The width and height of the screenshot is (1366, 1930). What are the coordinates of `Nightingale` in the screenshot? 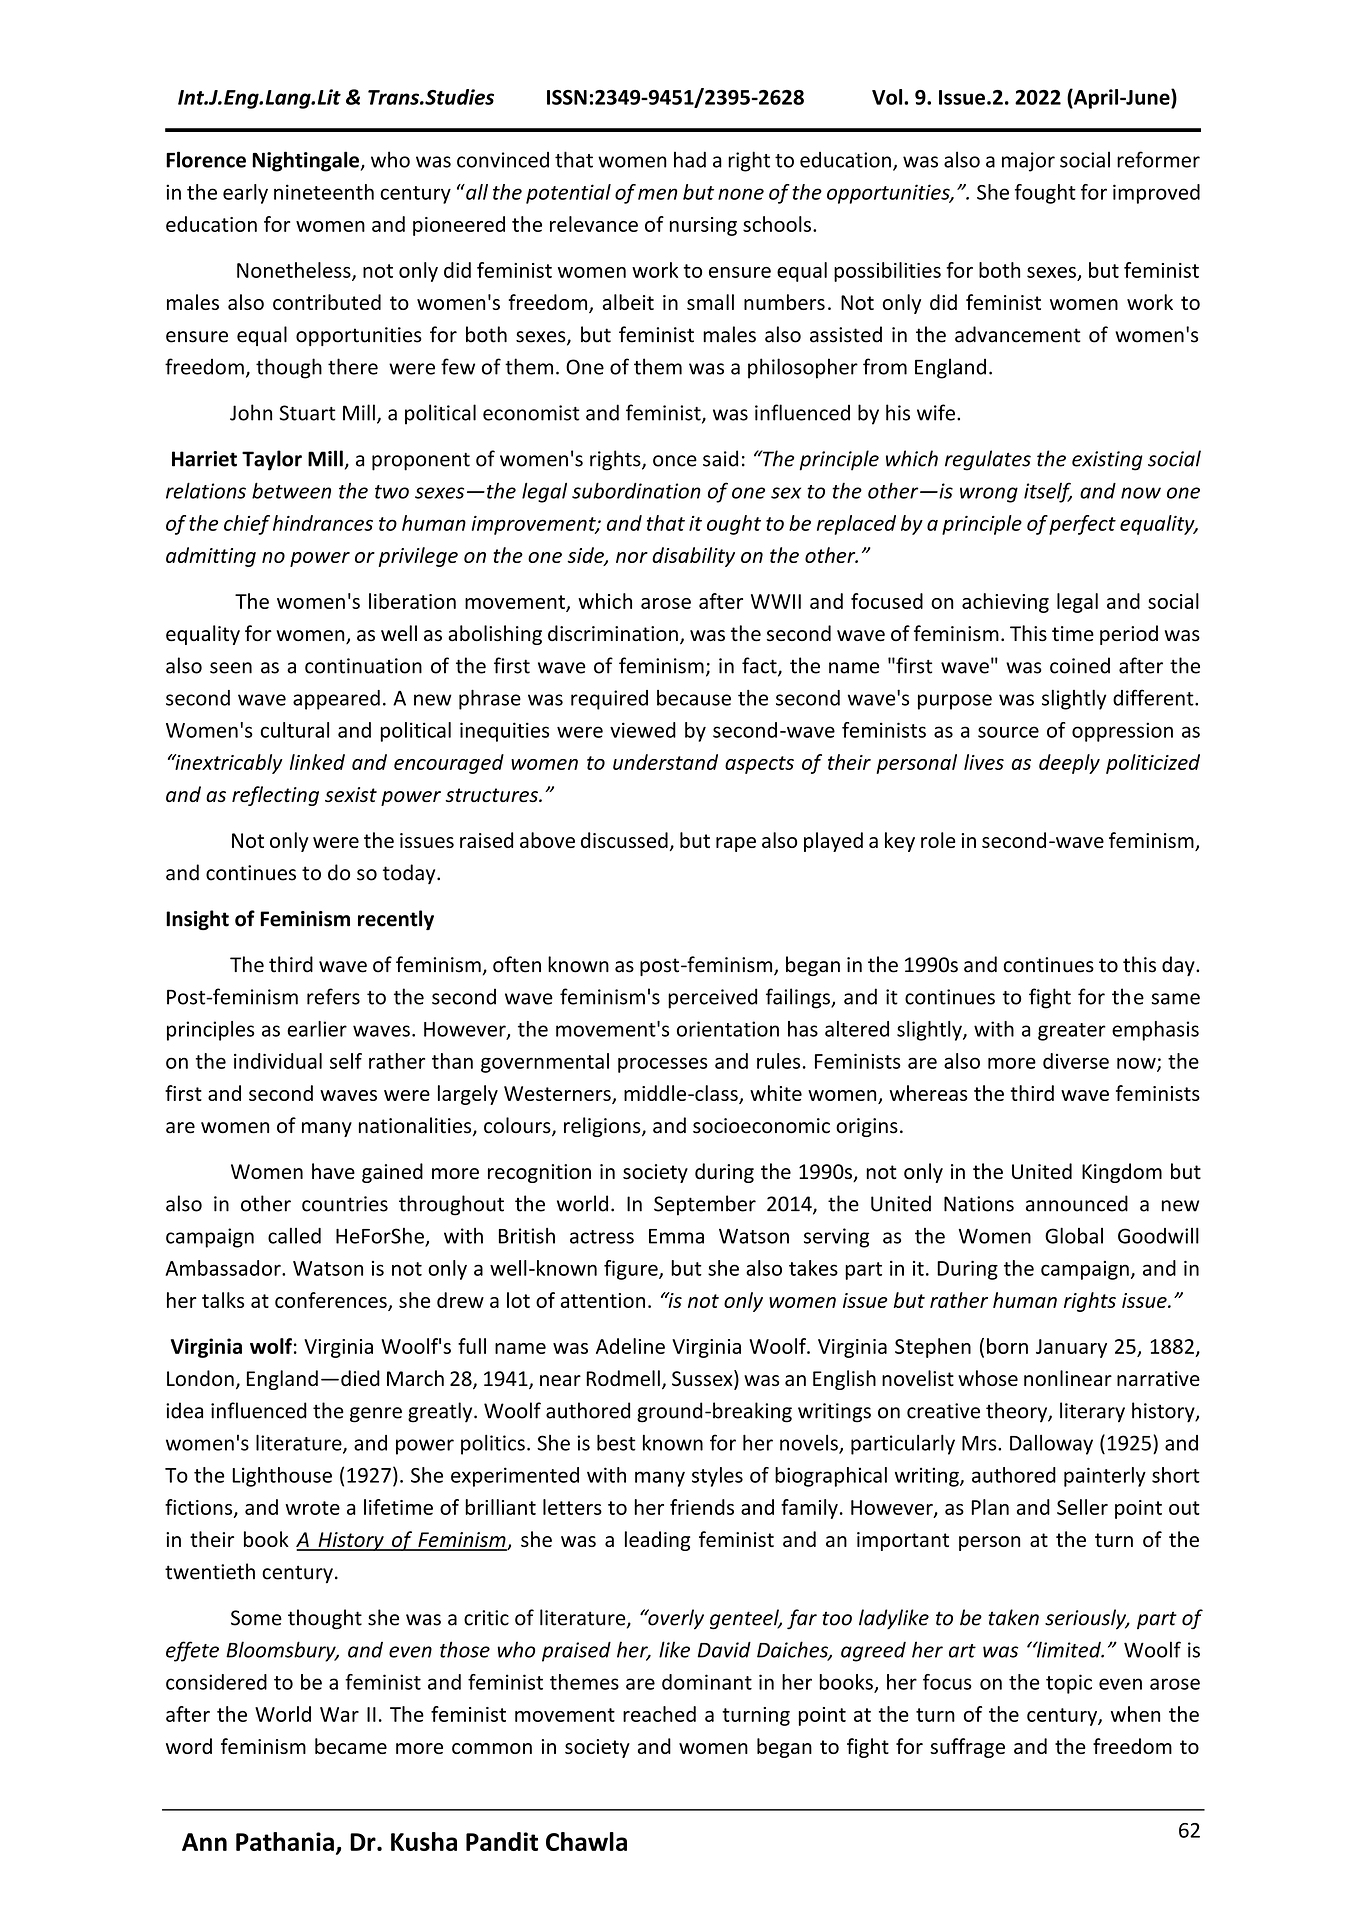 It's located at (306, 161).
